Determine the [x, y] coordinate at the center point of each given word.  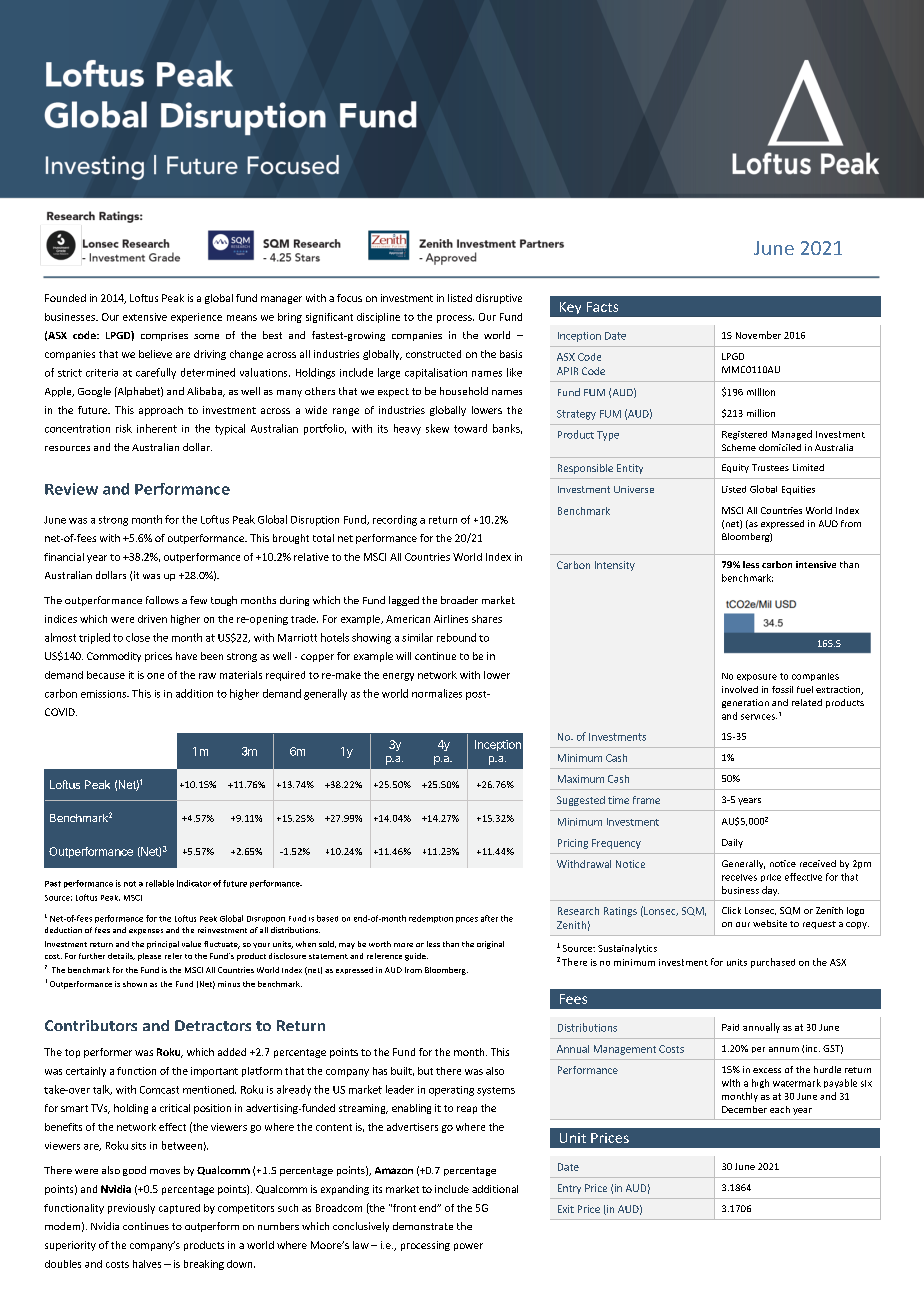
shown [135, 984]
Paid [730, 1027]
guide [416, 957]
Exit [566, 1209]
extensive [145, 317]
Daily [732, 843]
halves [147, 1264]
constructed [433, 354]
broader [459, 600]
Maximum [581, 779]
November [758, 335]
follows [162, 600]
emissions [104, 694]
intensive [816, 564]
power [468, 1247]
